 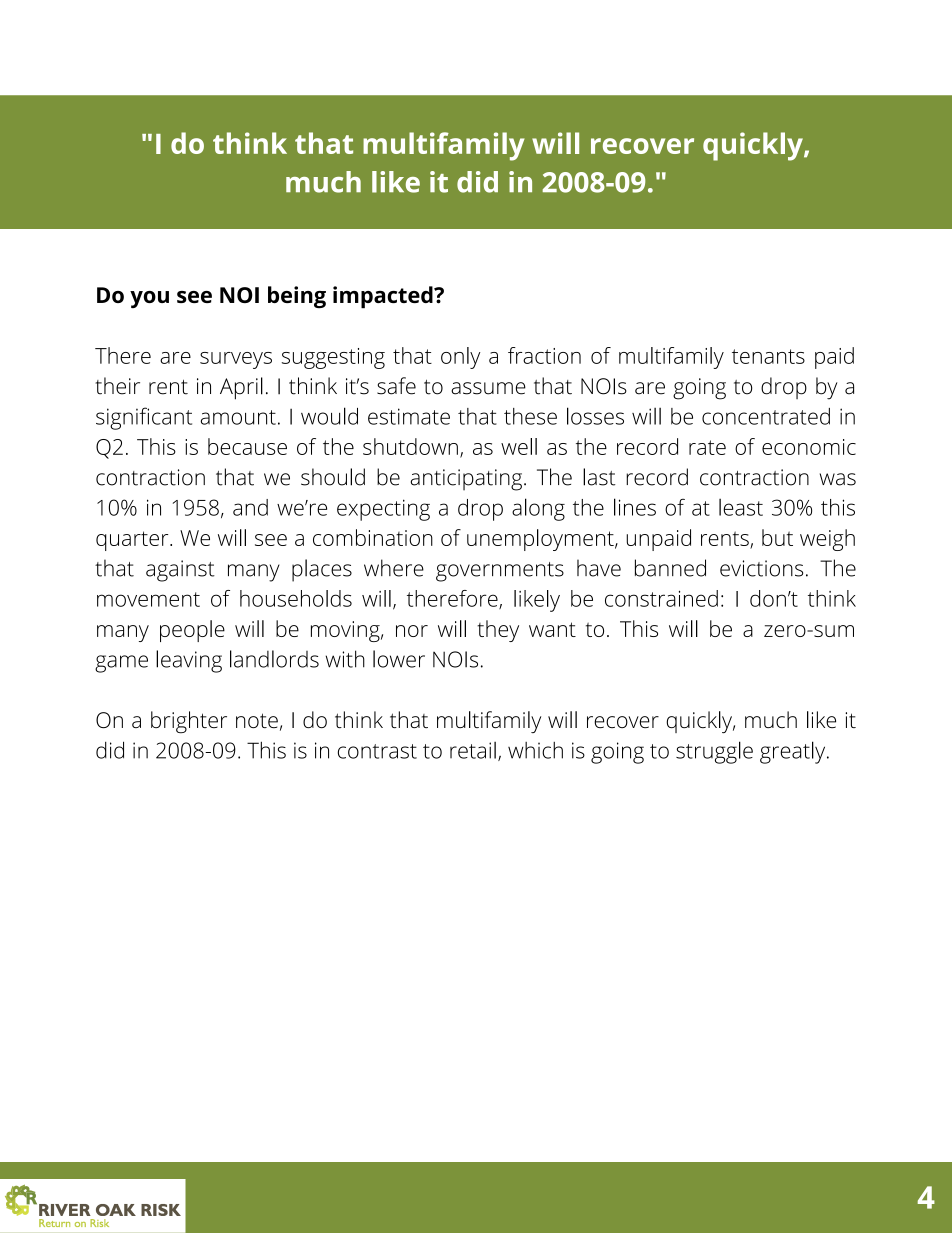 What do you see at coordinates (149, 299) in the screenshot?
I see `you` at bounding box center [149, 299].
